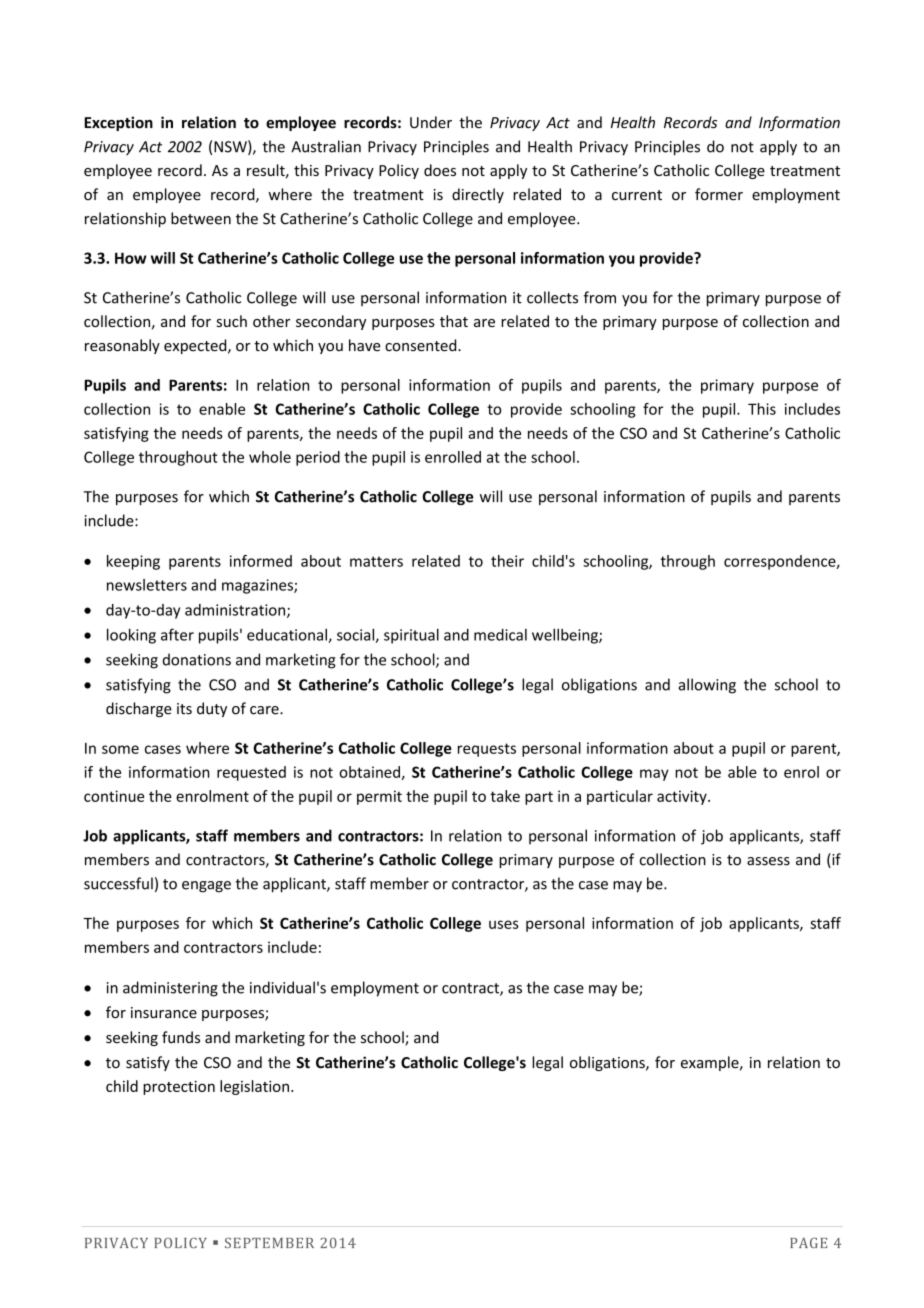 This screenshot has width=924, height=1308. Describe the element at coordinates (500, 635) in the screenshot. I see `medical` at that location.
